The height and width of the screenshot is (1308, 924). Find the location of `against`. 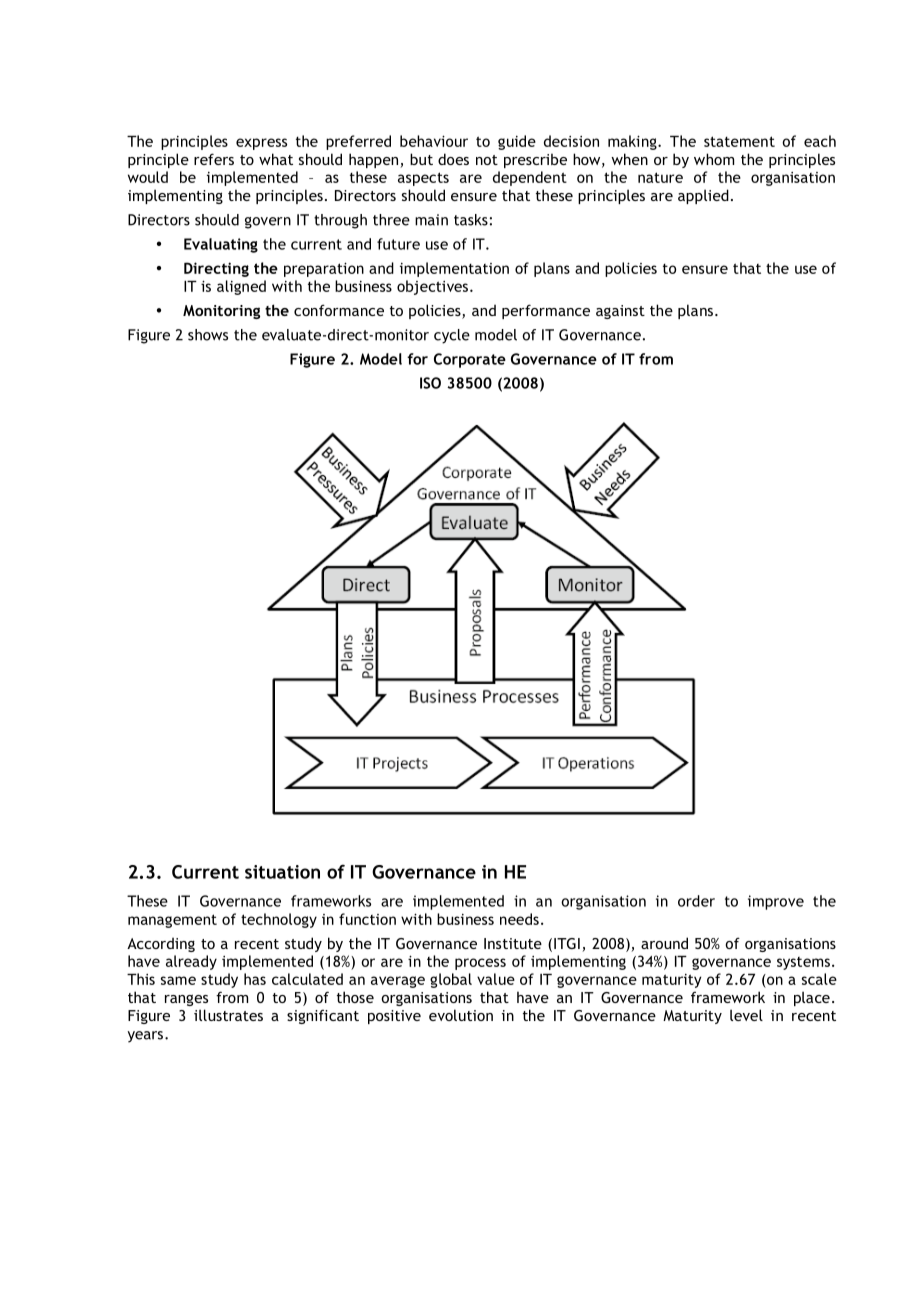

against is located at coordinates (620, 312).
